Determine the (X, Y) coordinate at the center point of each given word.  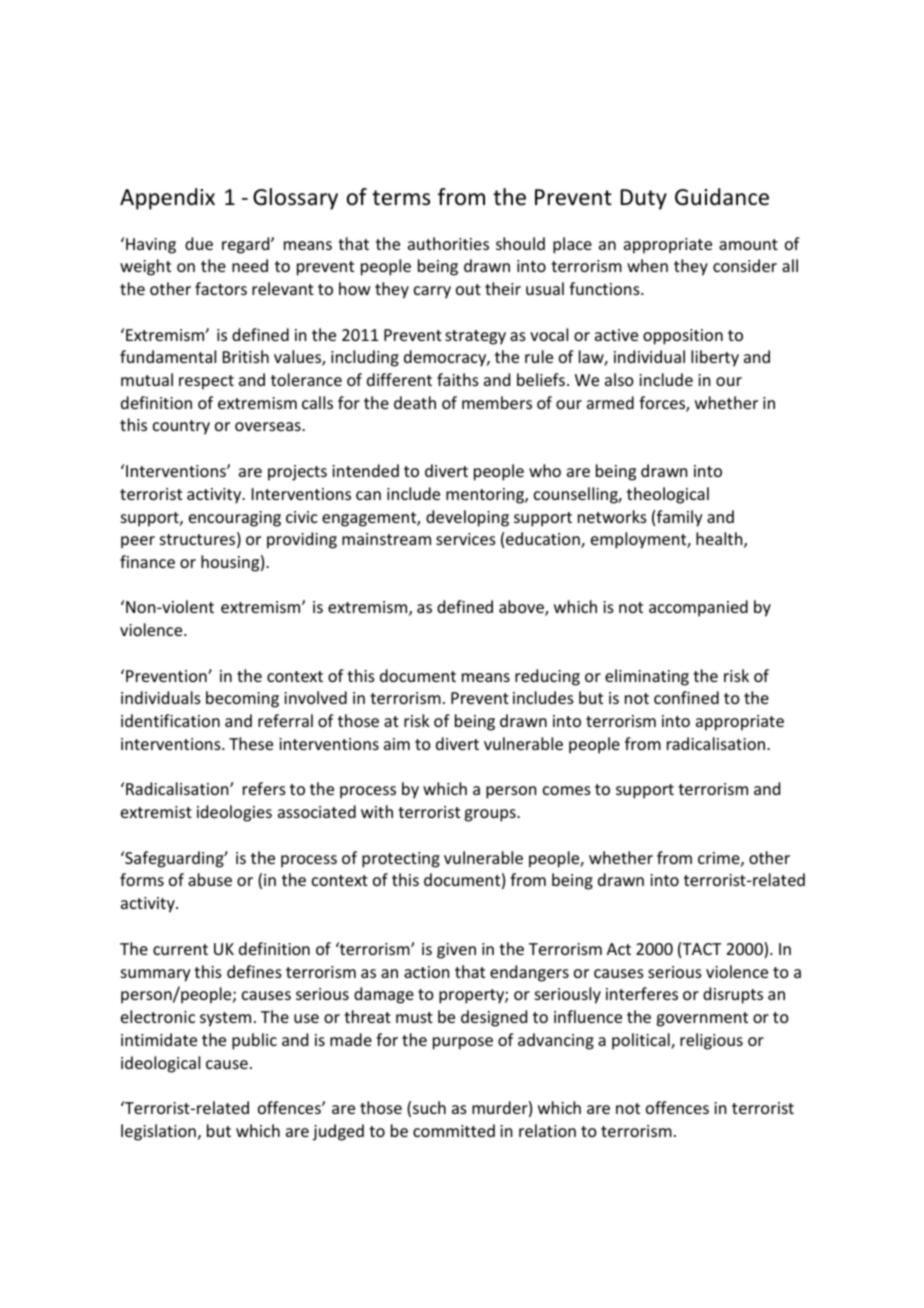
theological (668, 495)
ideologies (234, 813)
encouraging (235, 519)
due (199, 243)
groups (491, 815)
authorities (448, 243)
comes (567, 790)
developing (467, 518)
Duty (644, 199)
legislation (158, 1132)
